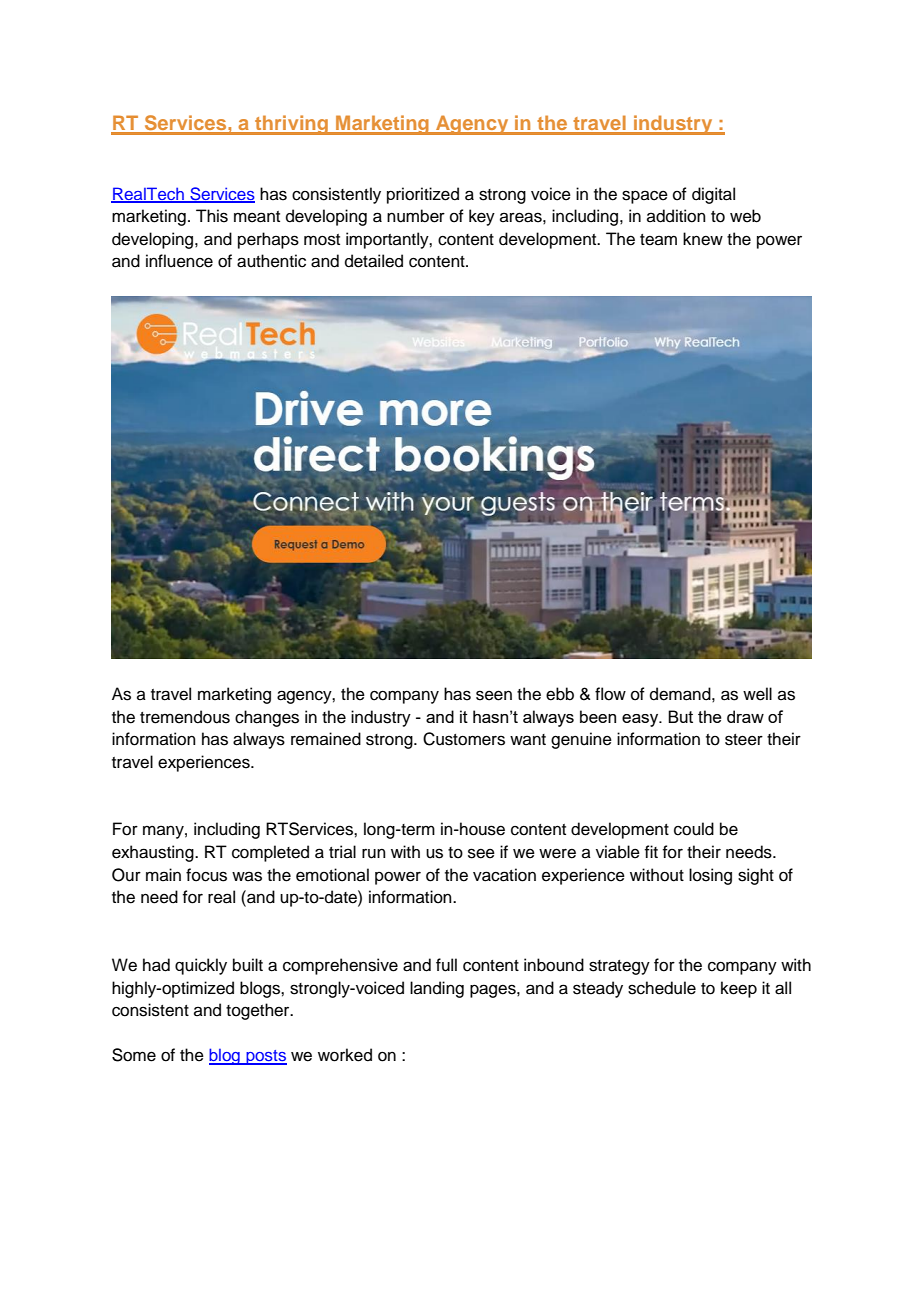  Describe the element at coordinates (713, 195) in the page. I see `digital` at that location.
